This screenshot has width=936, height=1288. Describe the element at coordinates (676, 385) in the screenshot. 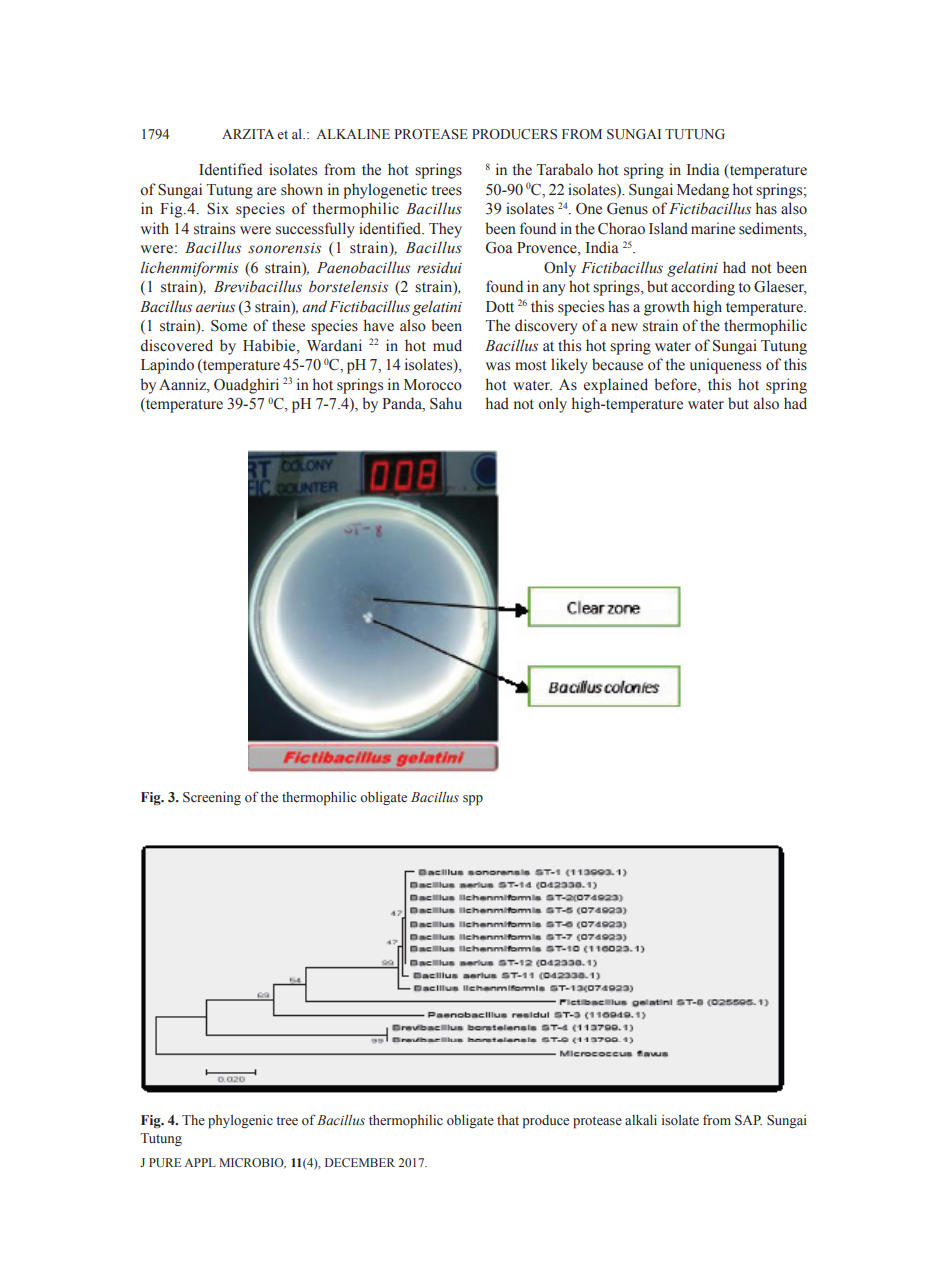

I see `before` at that location.
